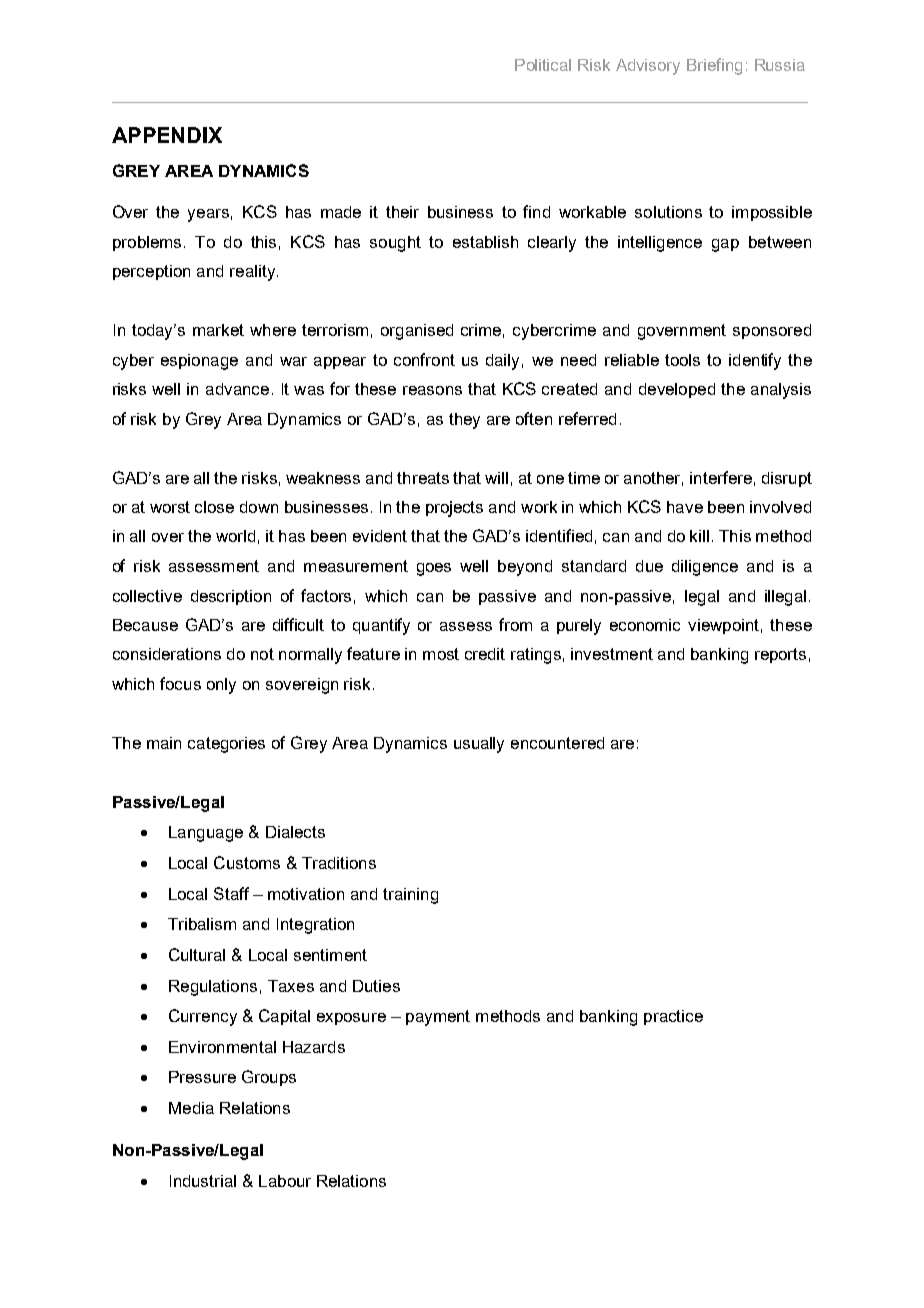 This screenshot has height=1308, width=924. What do you see at coordinates (167, 135) in the screenshot?
I see `APPENDIX` at bounding box center [167, 135].
